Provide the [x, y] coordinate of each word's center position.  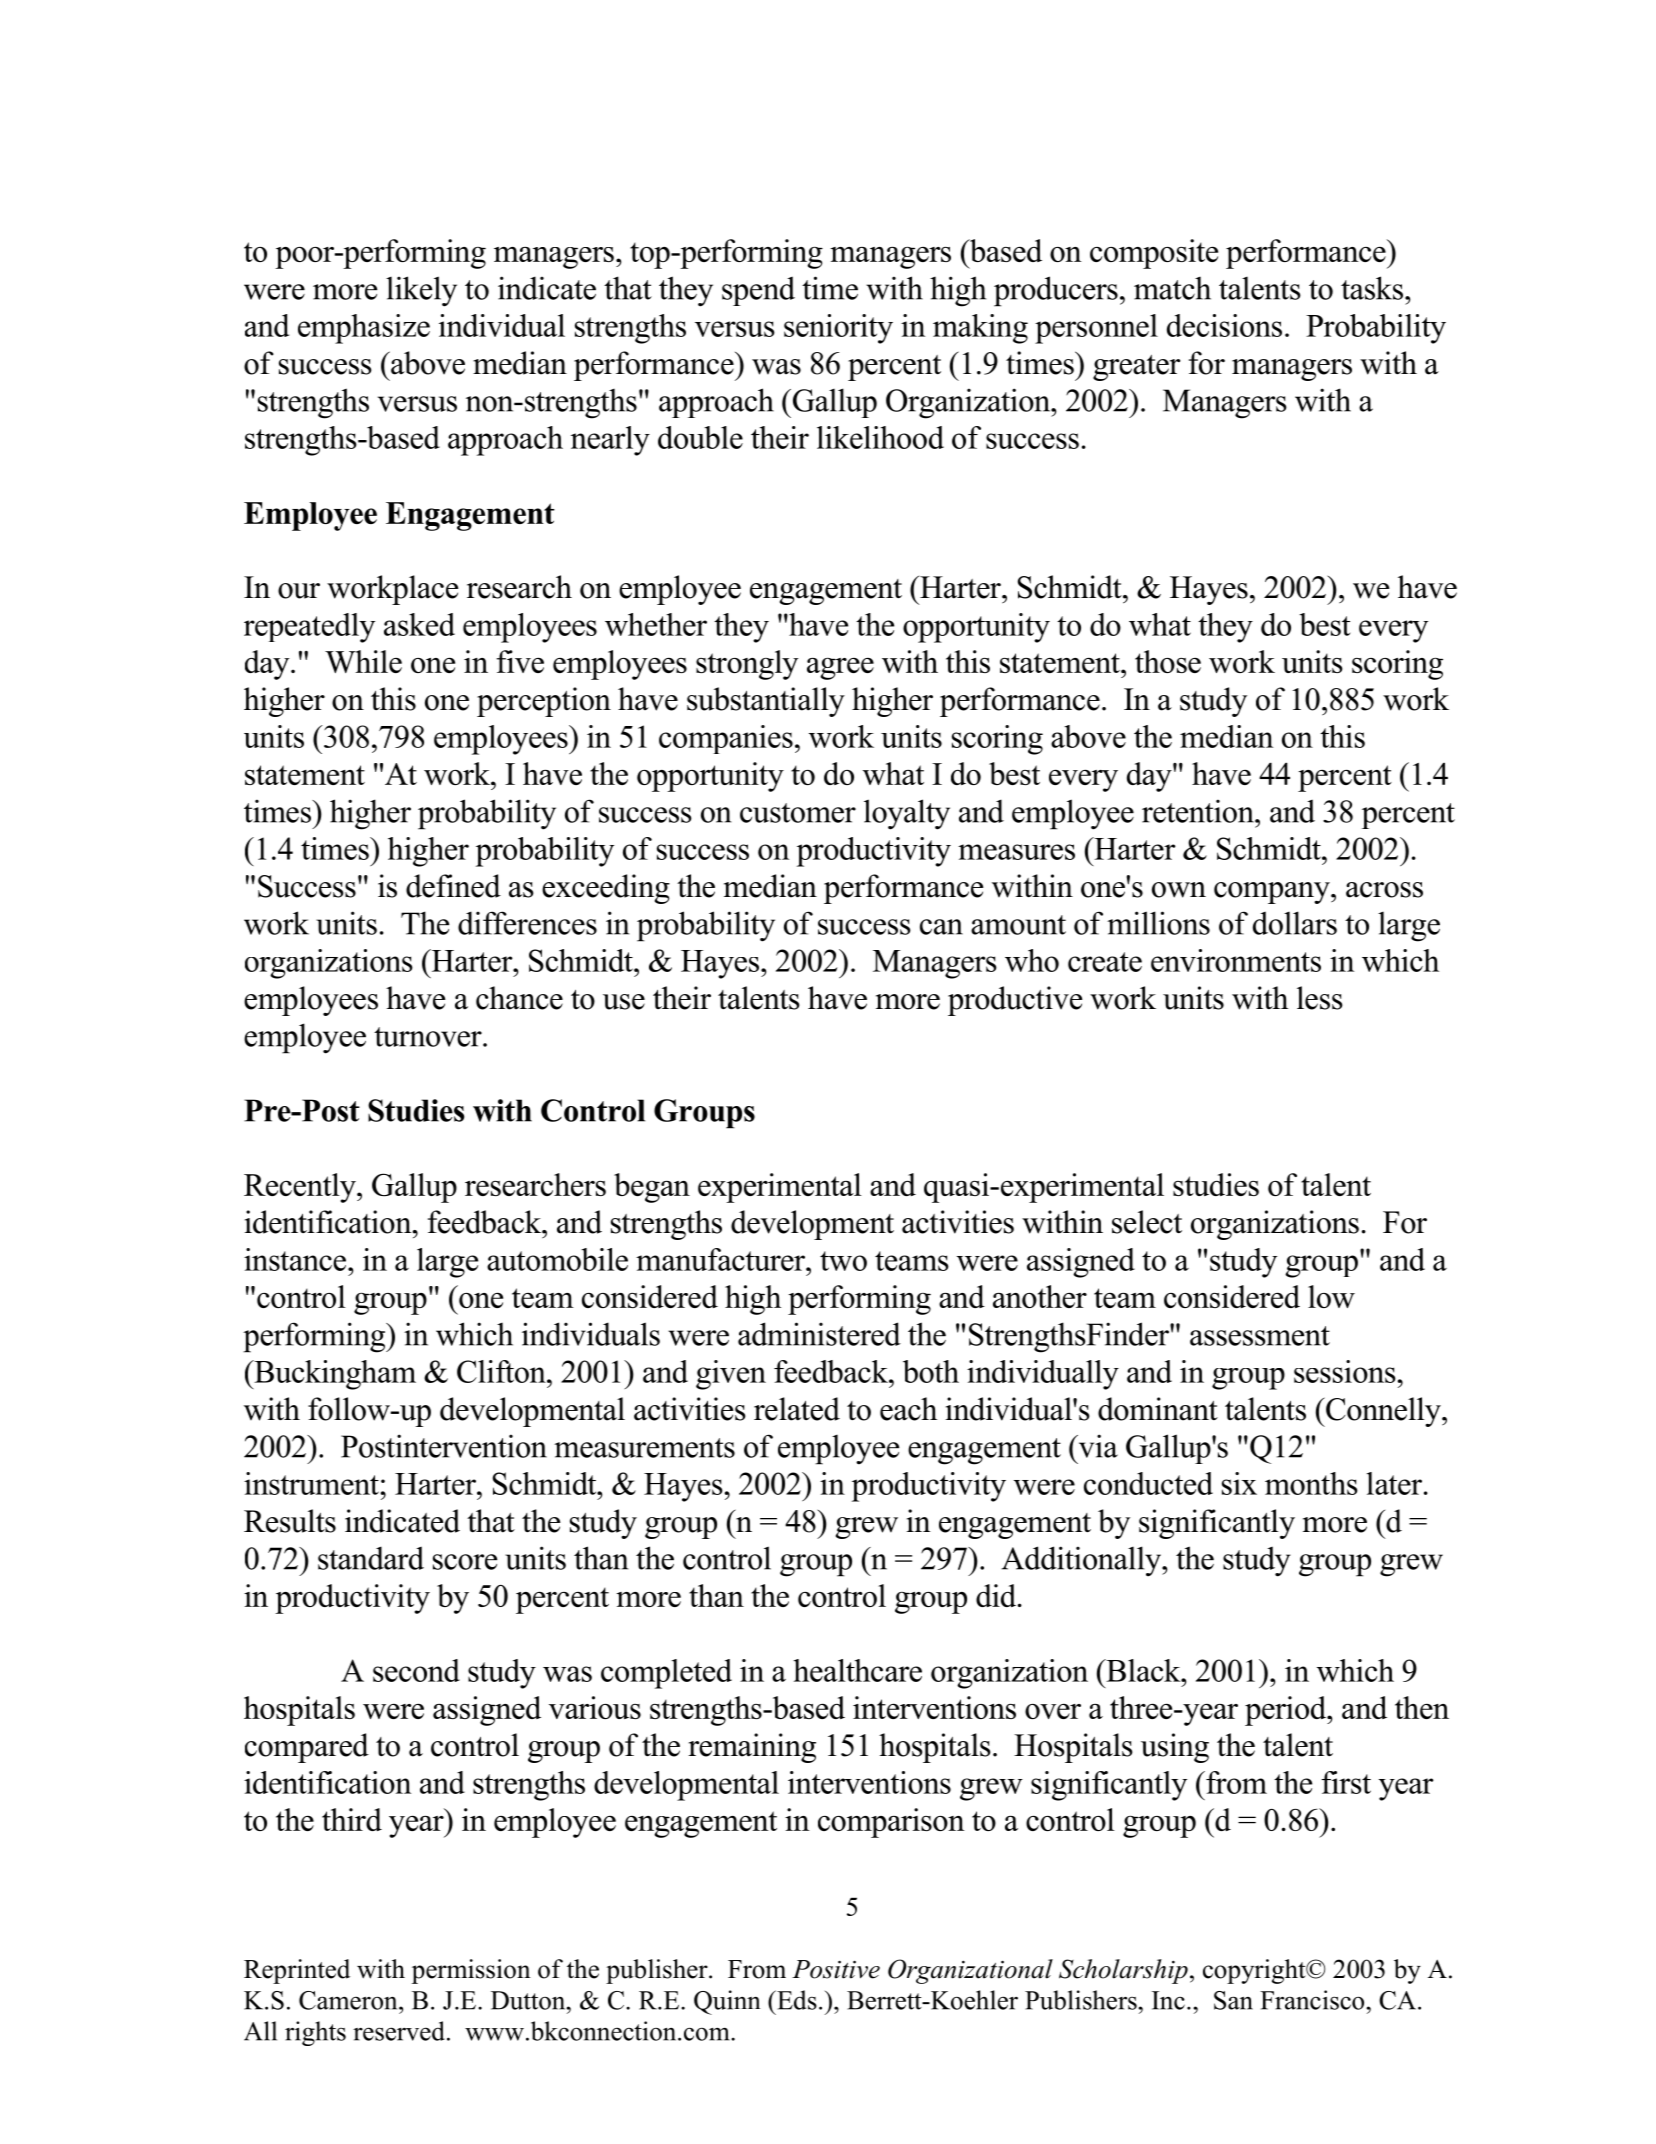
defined [453, 886]
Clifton [502, 1371]
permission [471, 1971]
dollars [1295, 923]
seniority [838, 329]
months [1311, 1483]
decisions [1224, 325]
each [908, 1409]
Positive [836, 1969]
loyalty [907, 814]
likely [421, 291]
